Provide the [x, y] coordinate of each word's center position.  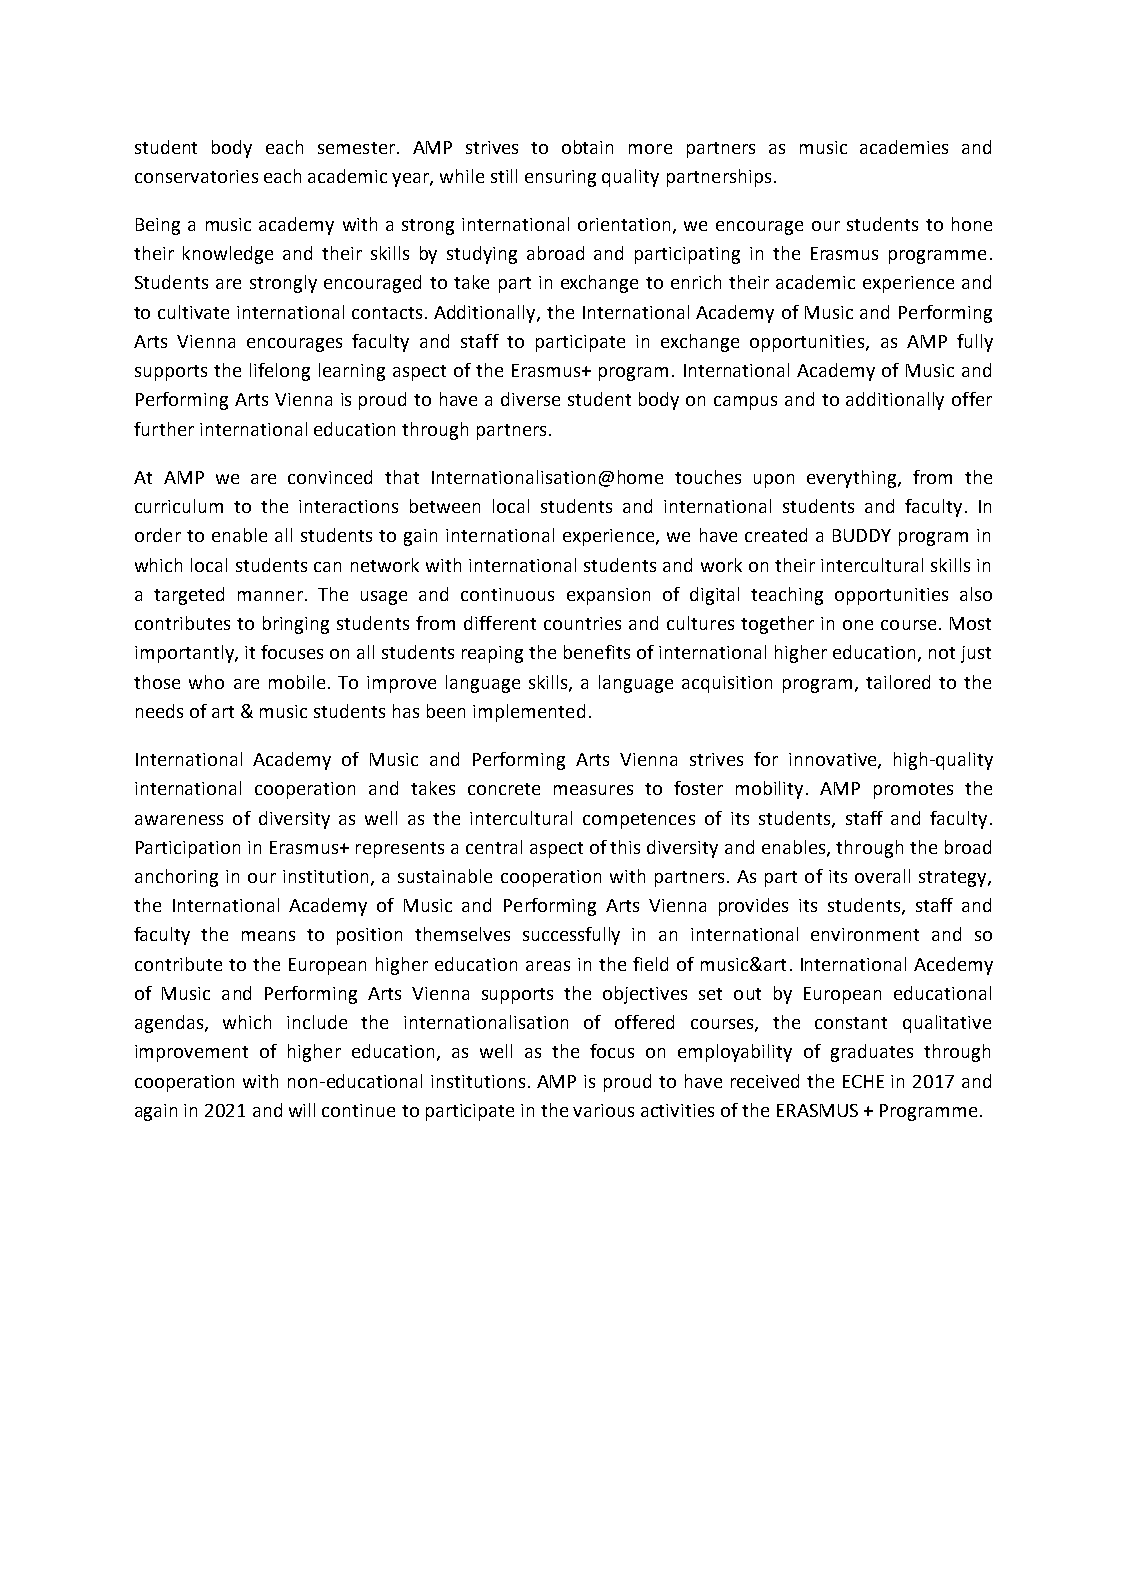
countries [582, 623]
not [942, 653]
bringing [296, 625]
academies [904, 147]
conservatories [196, 176]
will [302, 1110]
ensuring [560, 178]
